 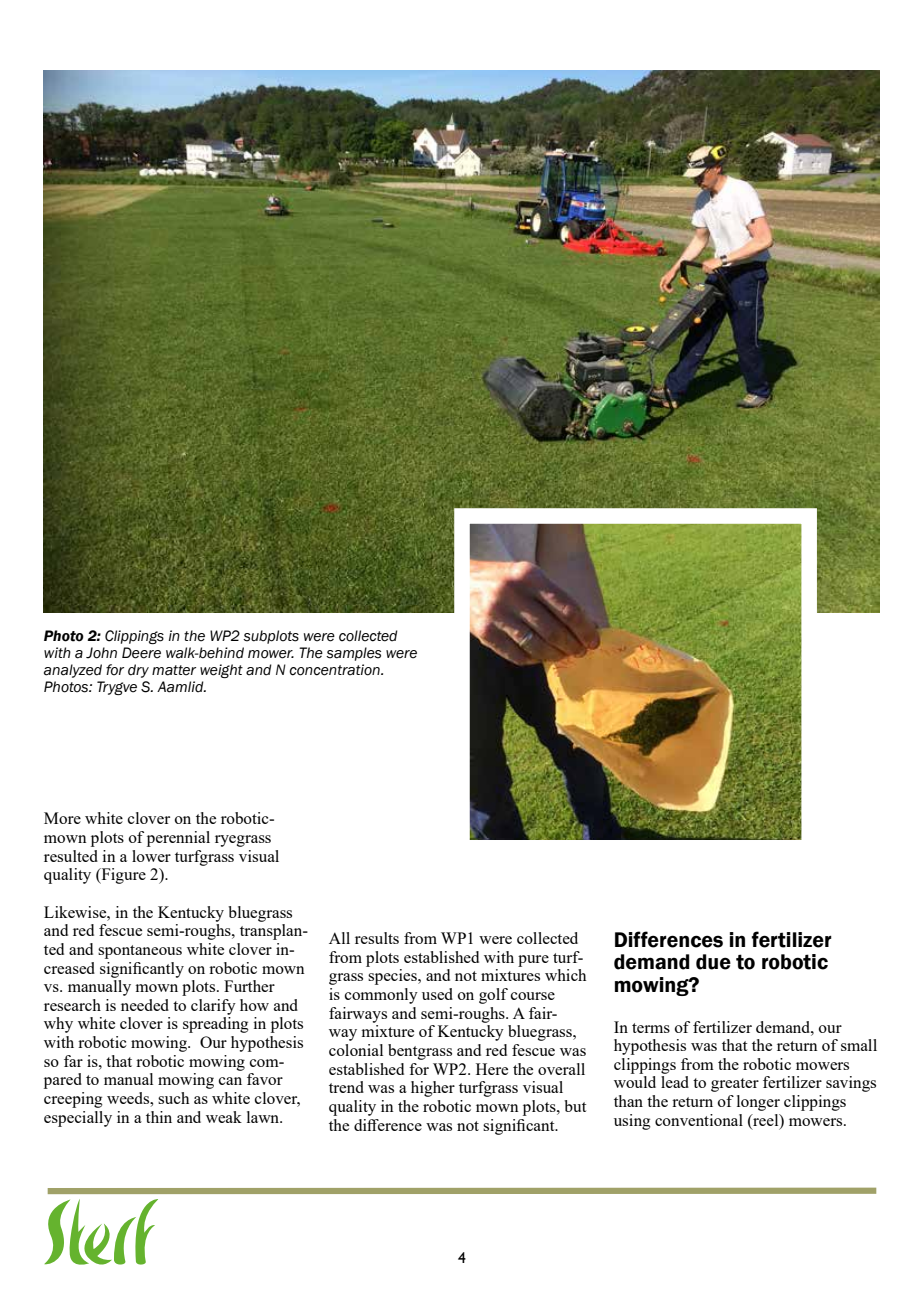 What do you see at coordinates (159, 1117) in the screenshot?
I see `thin` at bounding box center [159, 1117].
